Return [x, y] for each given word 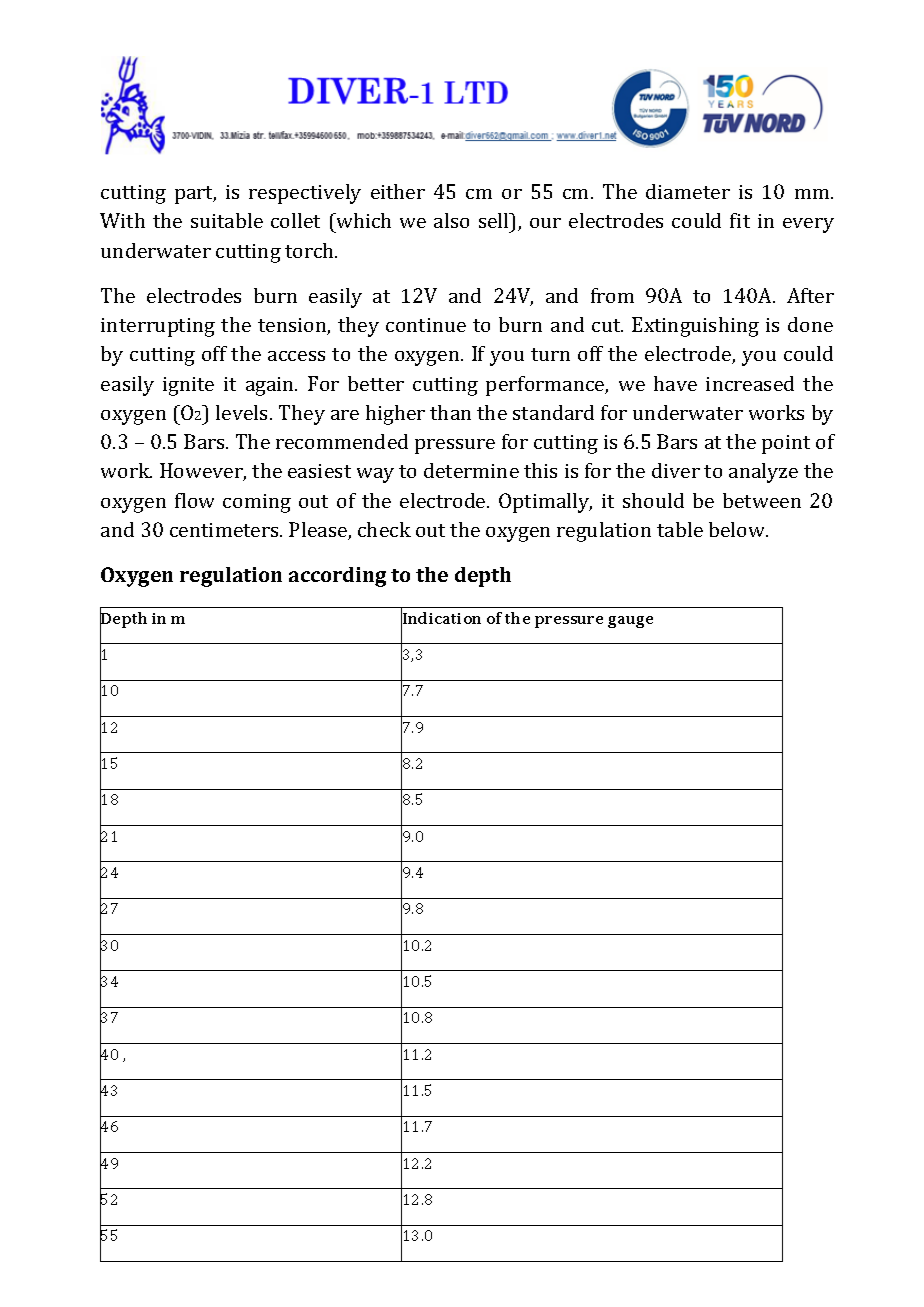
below [738, 529]
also [451, 220]
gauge [630, 622]
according [337, 577]
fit [740, 220]
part [195, 195]
